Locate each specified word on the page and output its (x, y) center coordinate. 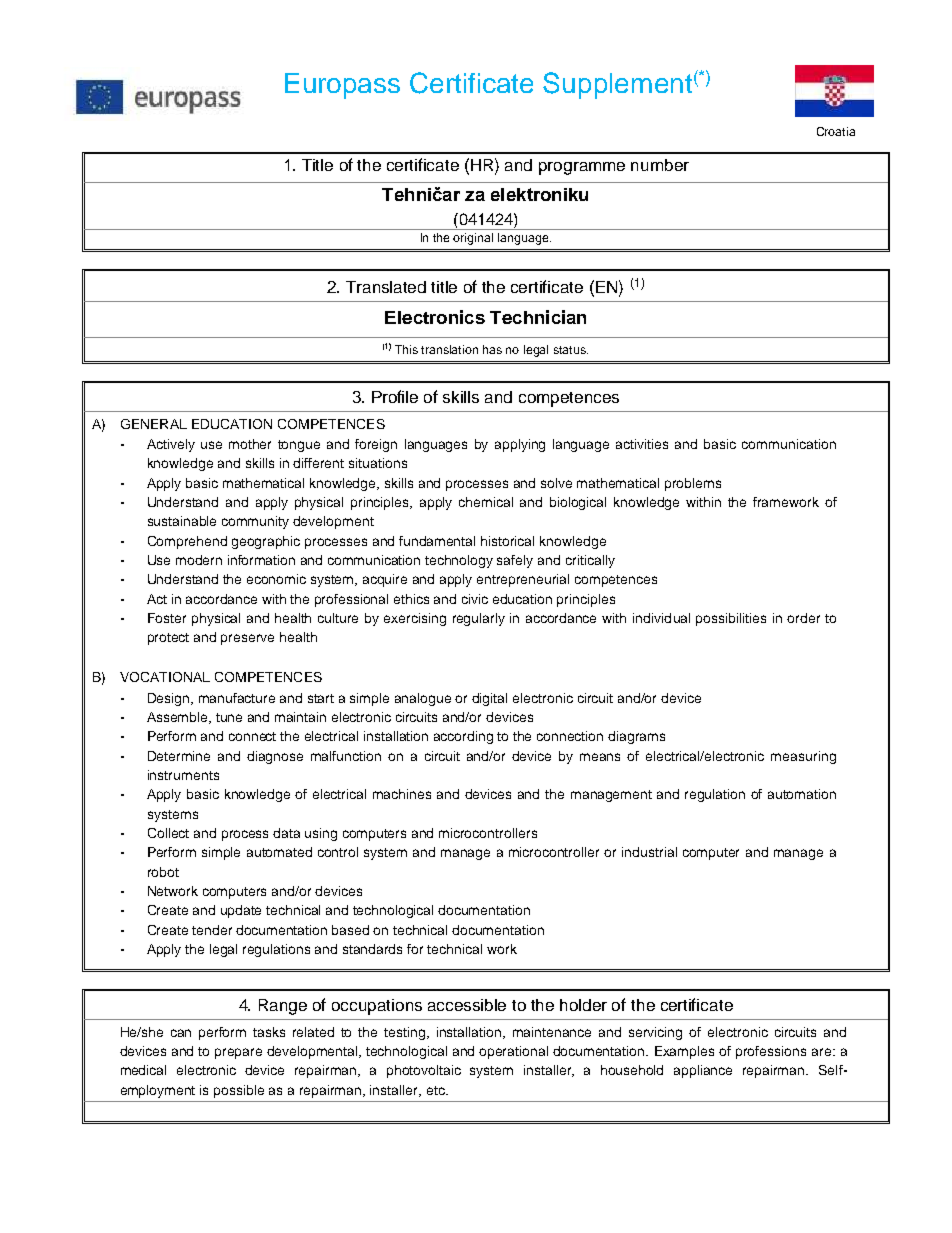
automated (279, 852)
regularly (479, 619)
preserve (247, 639)
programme (582, 168)
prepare (238, 1053)
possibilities (731, 619)
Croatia (836, 131)
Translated (386, 287)
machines (402, 794)
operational (513, 1052)
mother (250, 444)
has (492, 349)
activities (642, 444)
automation (802, 794)
